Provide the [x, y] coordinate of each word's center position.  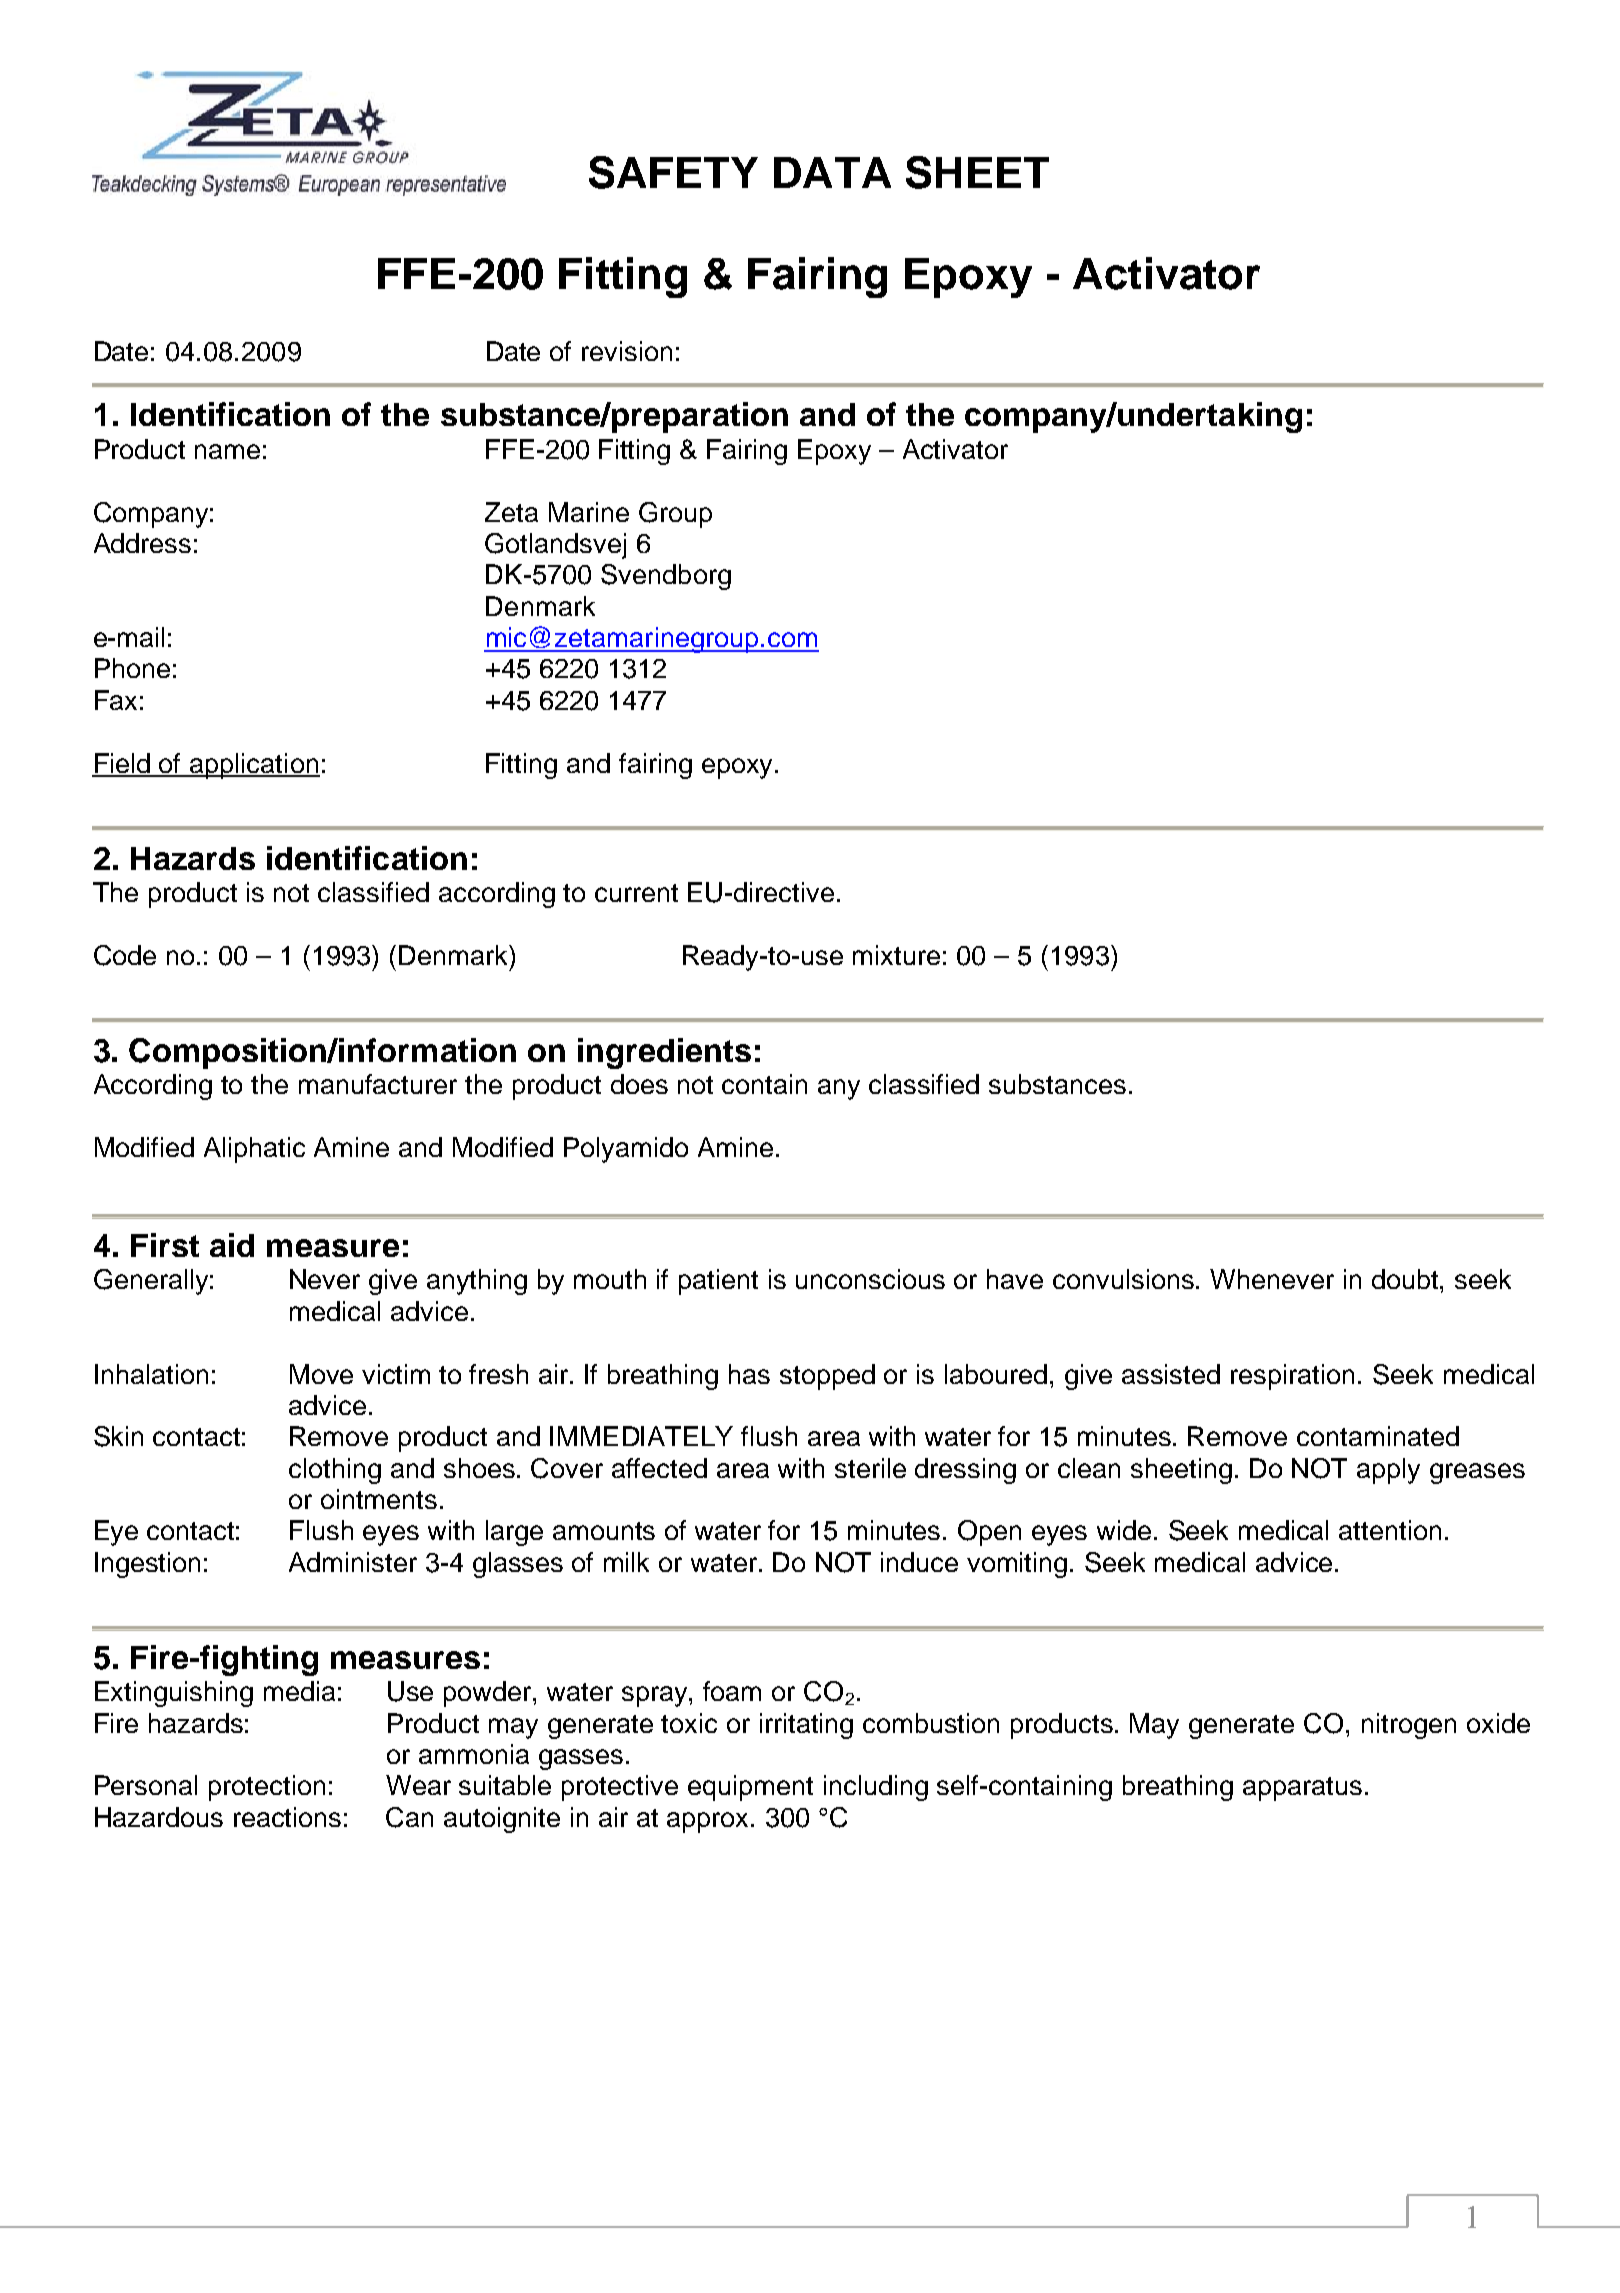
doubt [1406, 1279]
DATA [832, 172]
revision [627, 351]
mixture [896, 955]
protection [267, 1788]
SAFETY [673, 172]
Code [125, 955]
